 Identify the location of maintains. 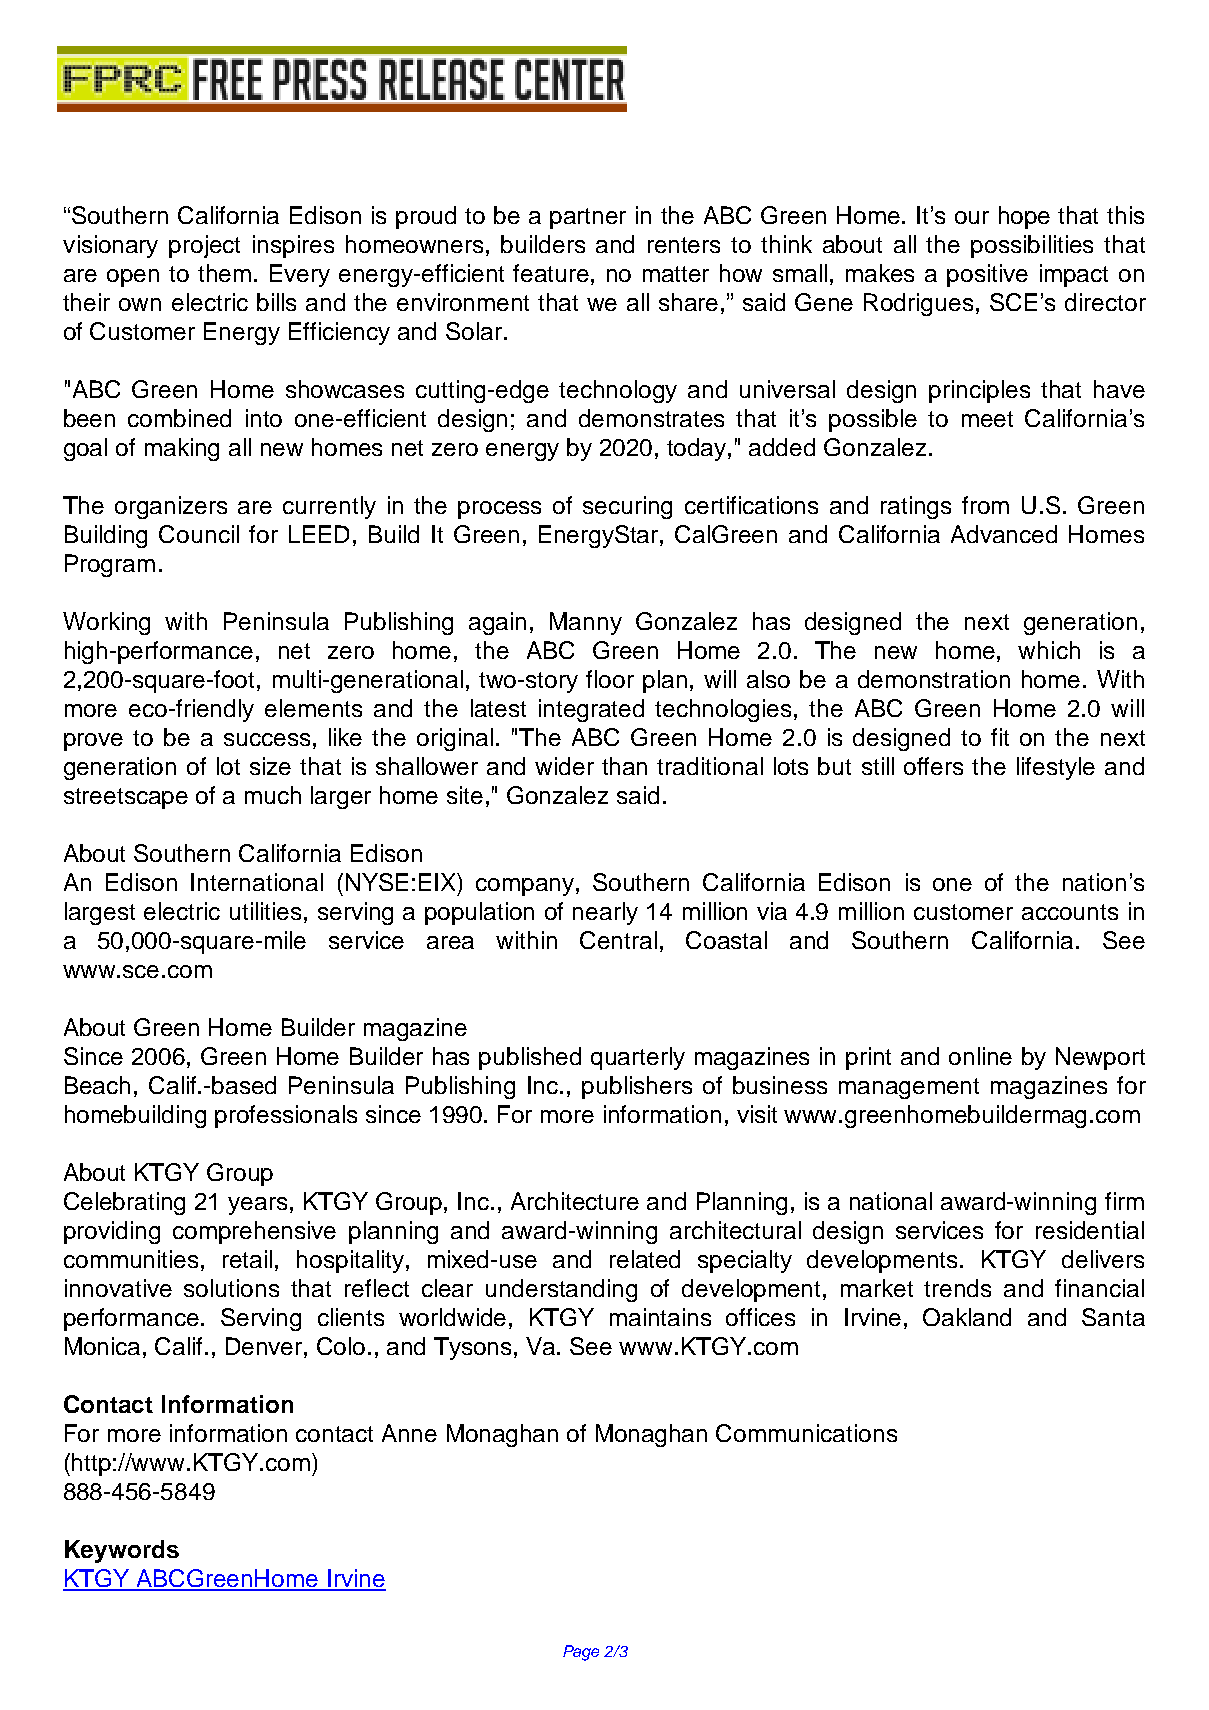
(660, 1317).
